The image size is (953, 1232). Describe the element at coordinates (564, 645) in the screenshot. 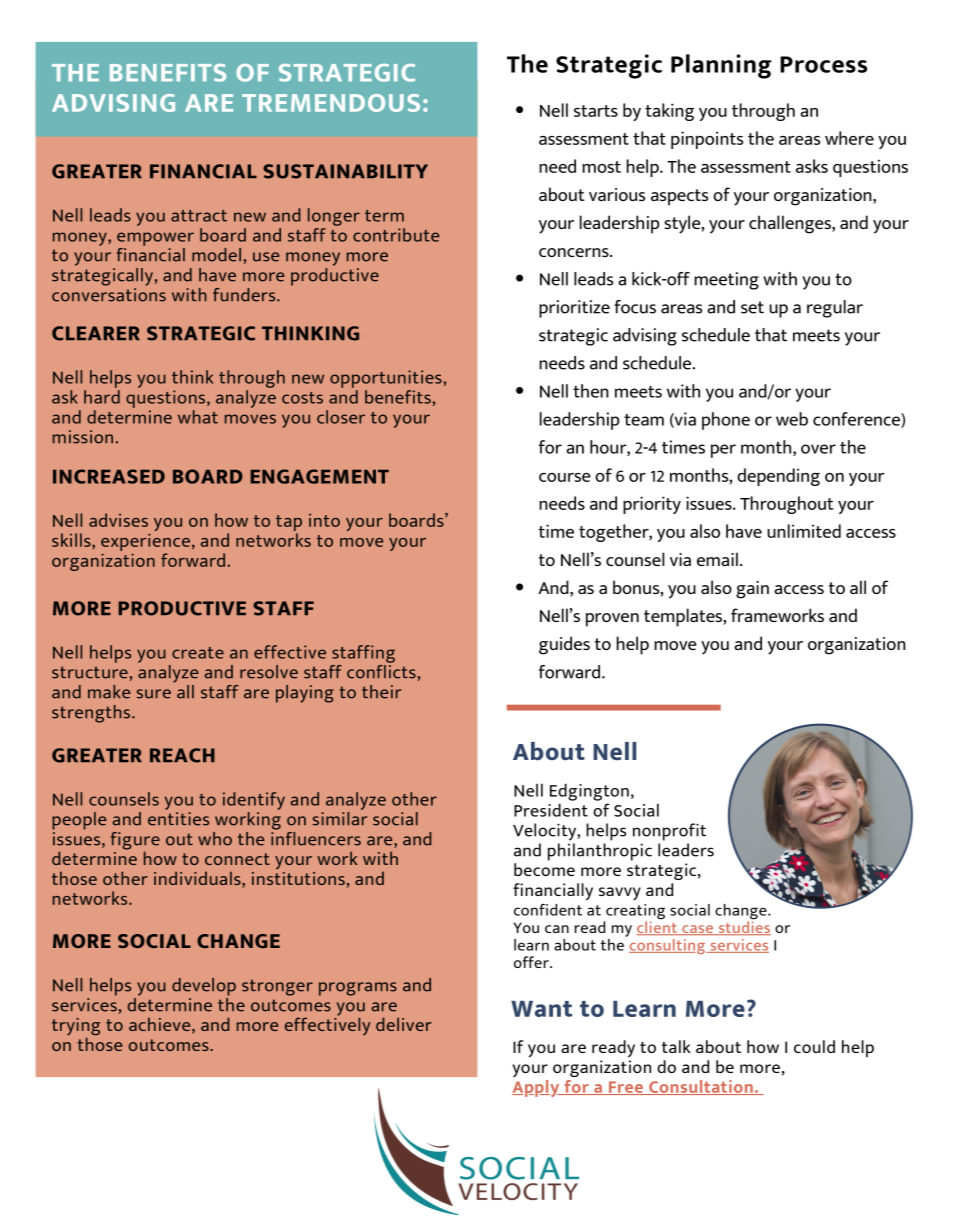

I see `guides` at that location.
